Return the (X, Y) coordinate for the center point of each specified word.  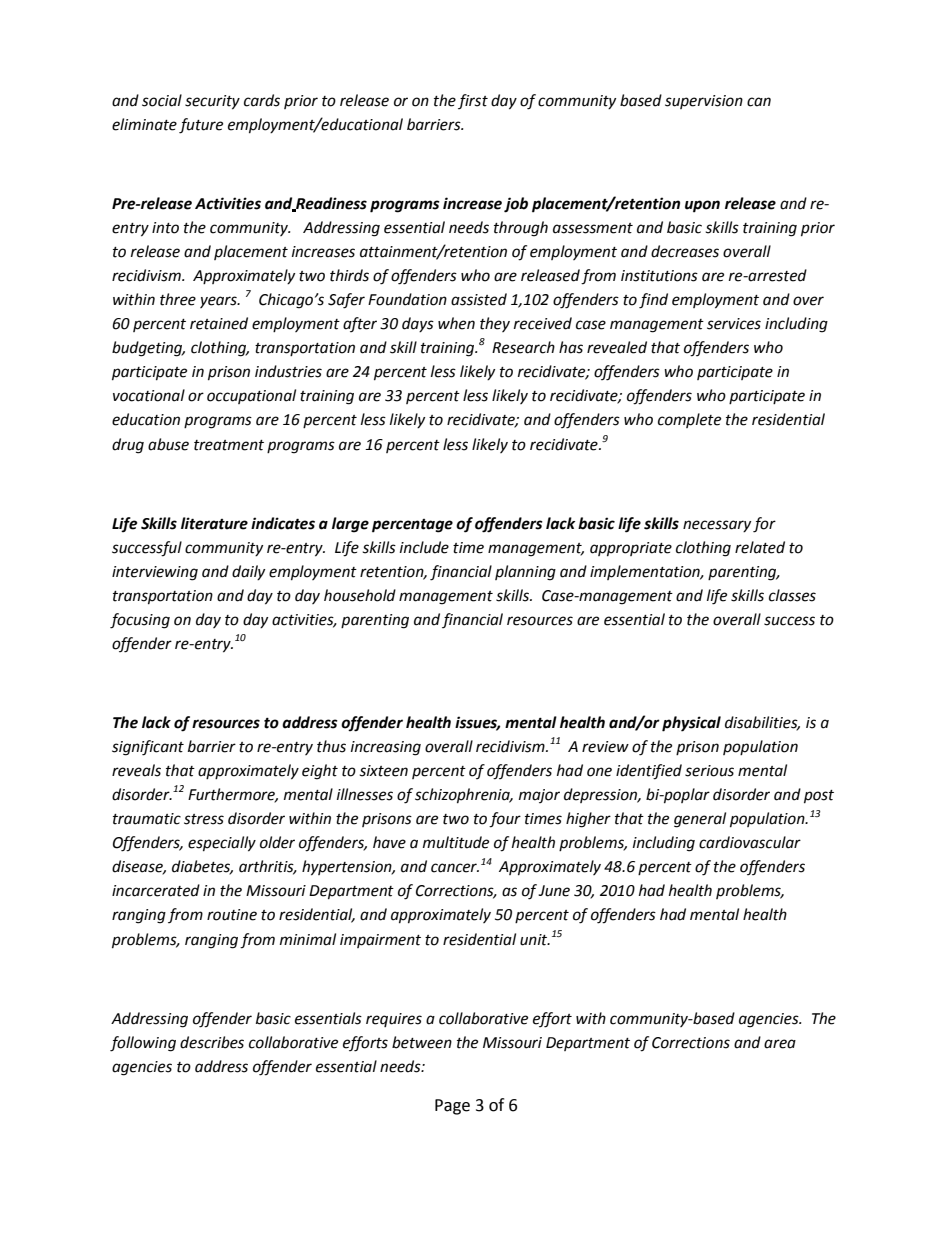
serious (709, 771)
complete (689, 420)
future (201, 126)
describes (212, 1042)
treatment (229, 445)
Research (523, 347)
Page (452, 1107)
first (473, 101)
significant (148, 748)
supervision (704, 102)
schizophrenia (463, 796)
